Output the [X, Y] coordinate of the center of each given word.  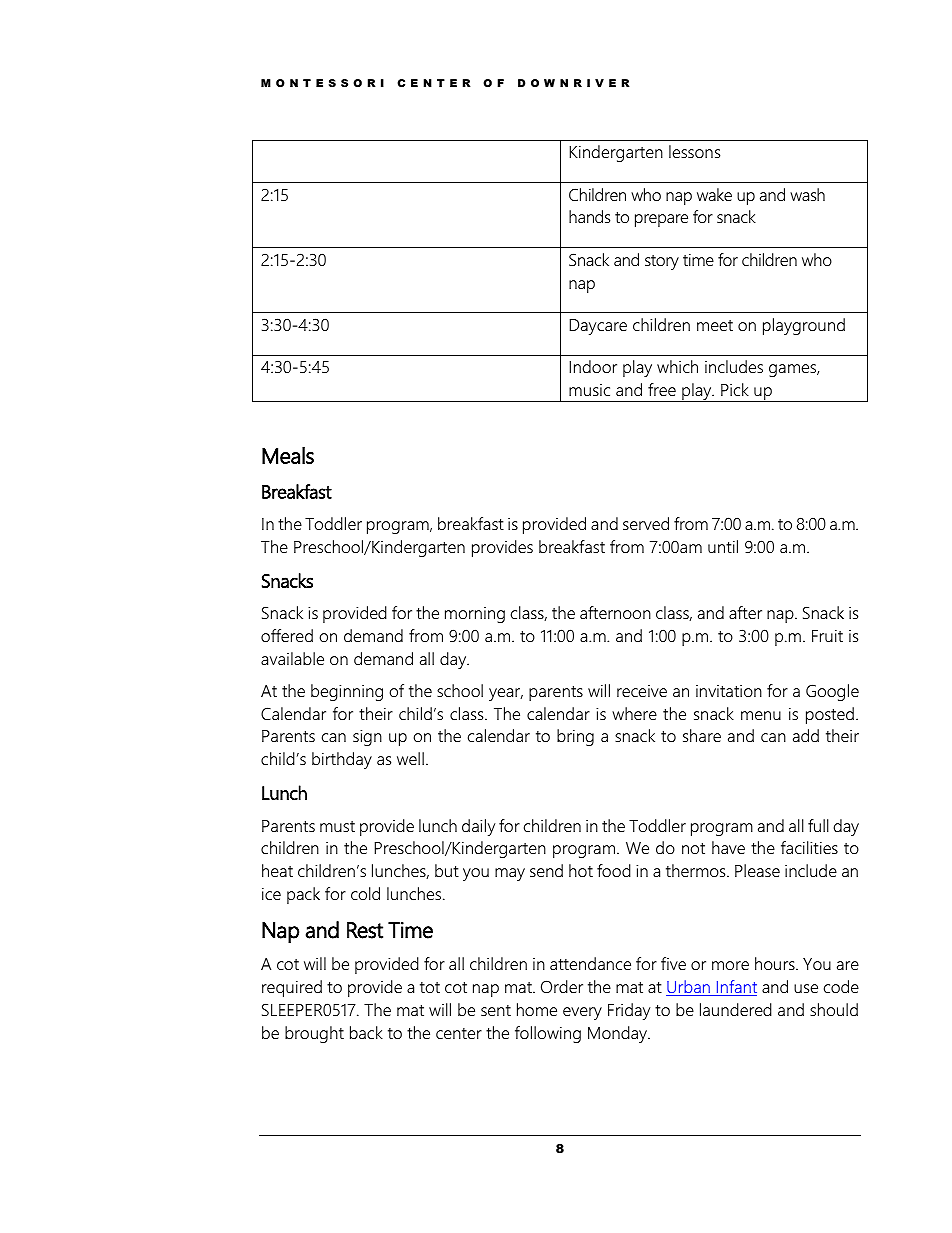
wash [807, 194]
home [537, 1009]
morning [475, 615]
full [818, 825]
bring [575, 737]
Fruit [827, 636]
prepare [661, 220]
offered [287, 635]
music [589, 390]
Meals [288, 455]
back [366, 1032]
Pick [735, 389]
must [337, 826]
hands [589, 216]
